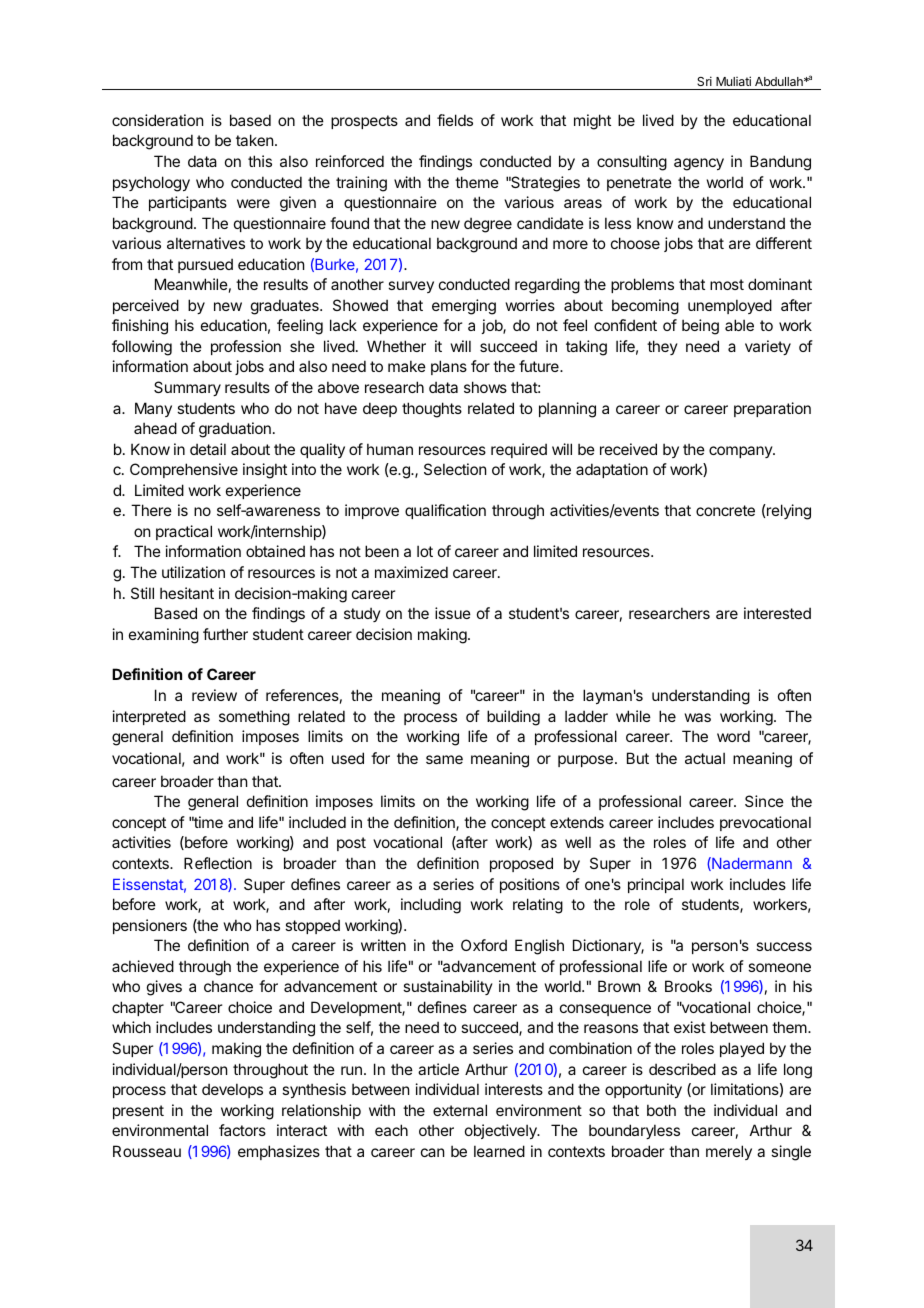 The width and height of the screenshot is (924, 1308). I want to click on merely, so click(729, 1152).
